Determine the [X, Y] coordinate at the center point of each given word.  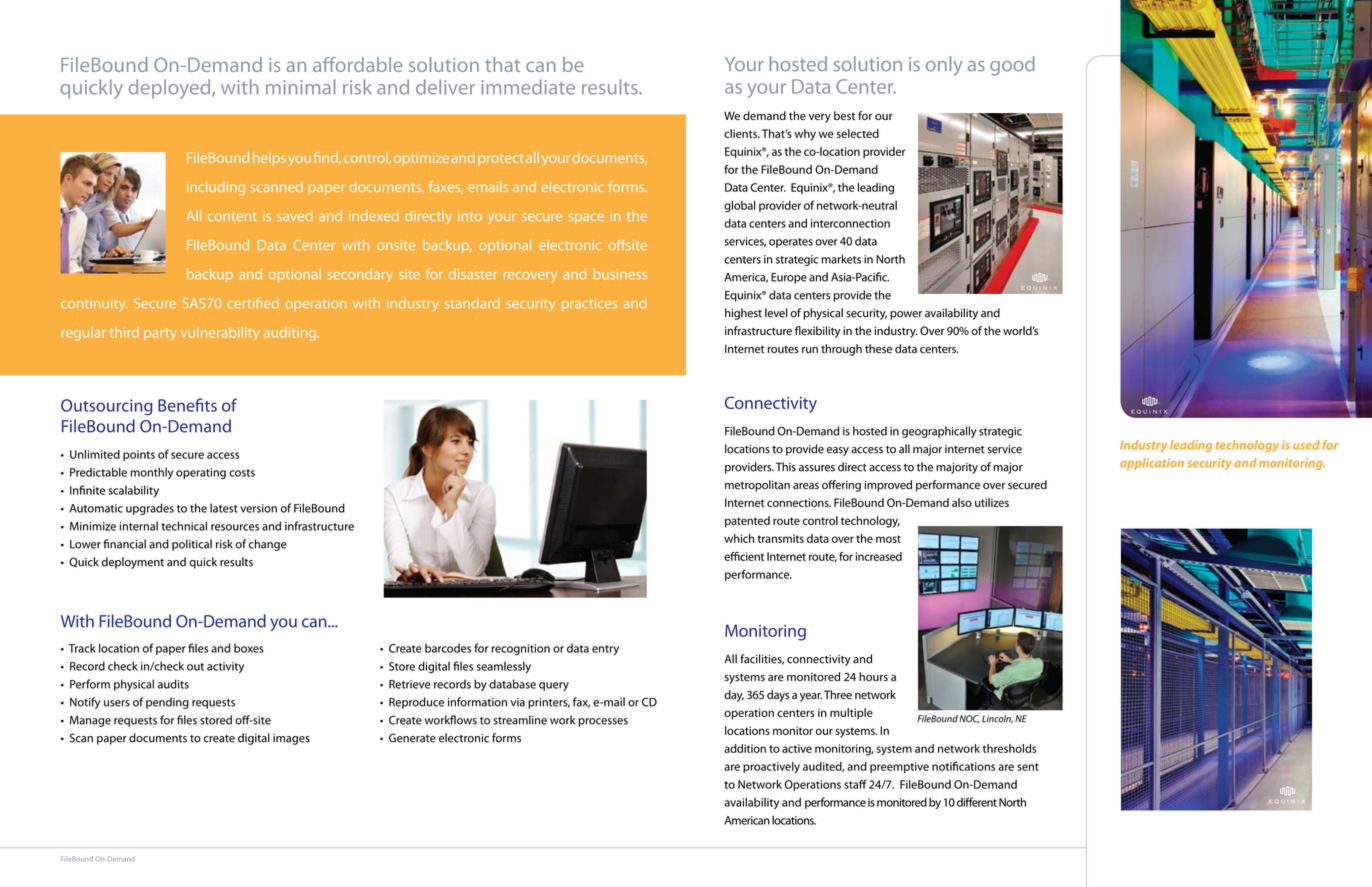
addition [745, 748]
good [1012, 66]
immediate [528, 87]
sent [1028, 767]
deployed [171, 89]
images [291, 739]
